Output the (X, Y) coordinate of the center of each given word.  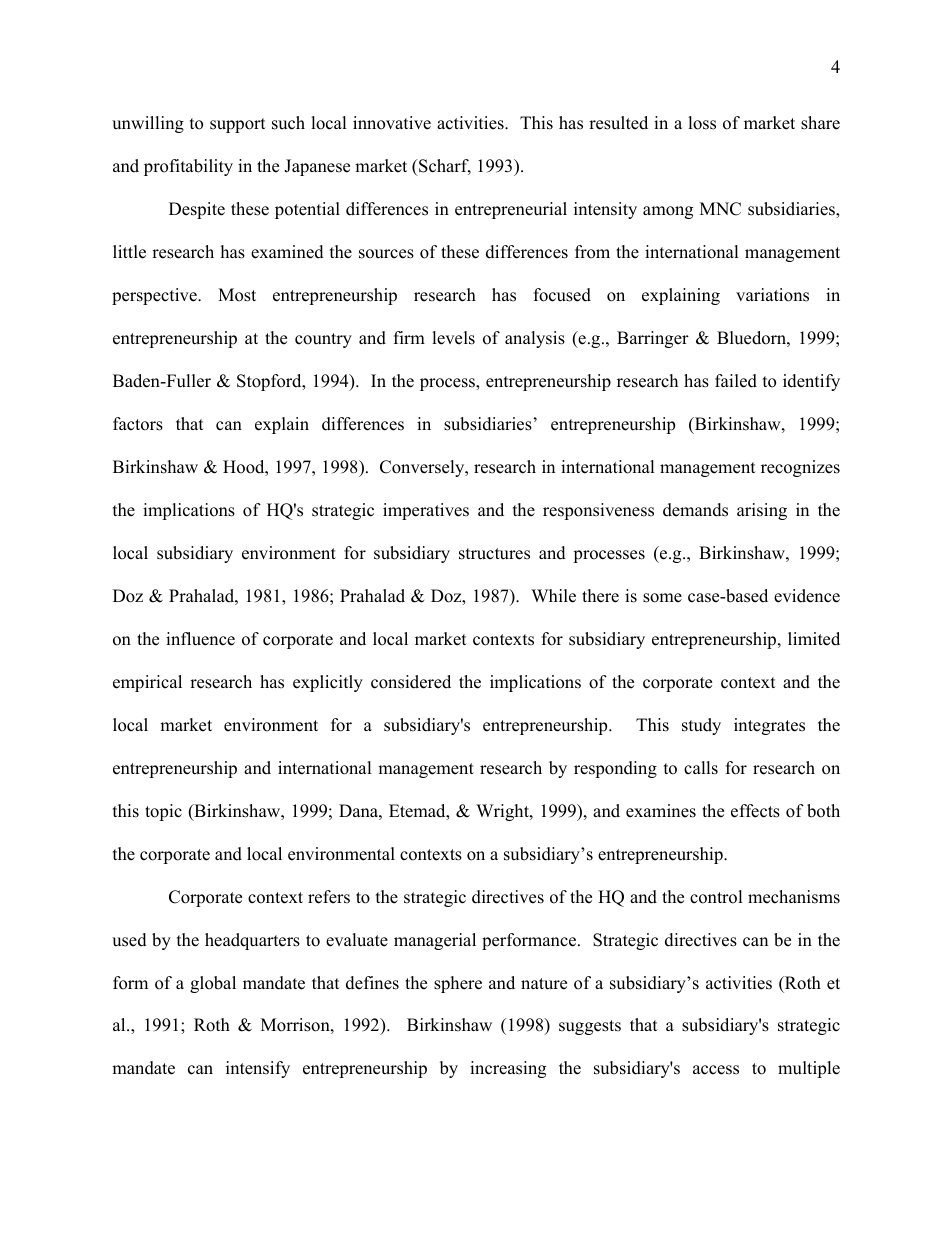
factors (138, 424)
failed (736, 381)
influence (200, 639)
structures (494, 554)
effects (755, 811)
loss (702, 123)
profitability (188, 167)
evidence (807, 596)
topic (163, 812)
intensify (258, 1069)
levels (453, 338)
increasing (508, 1069)
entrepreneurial (511, 210)
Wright (503, 812)
